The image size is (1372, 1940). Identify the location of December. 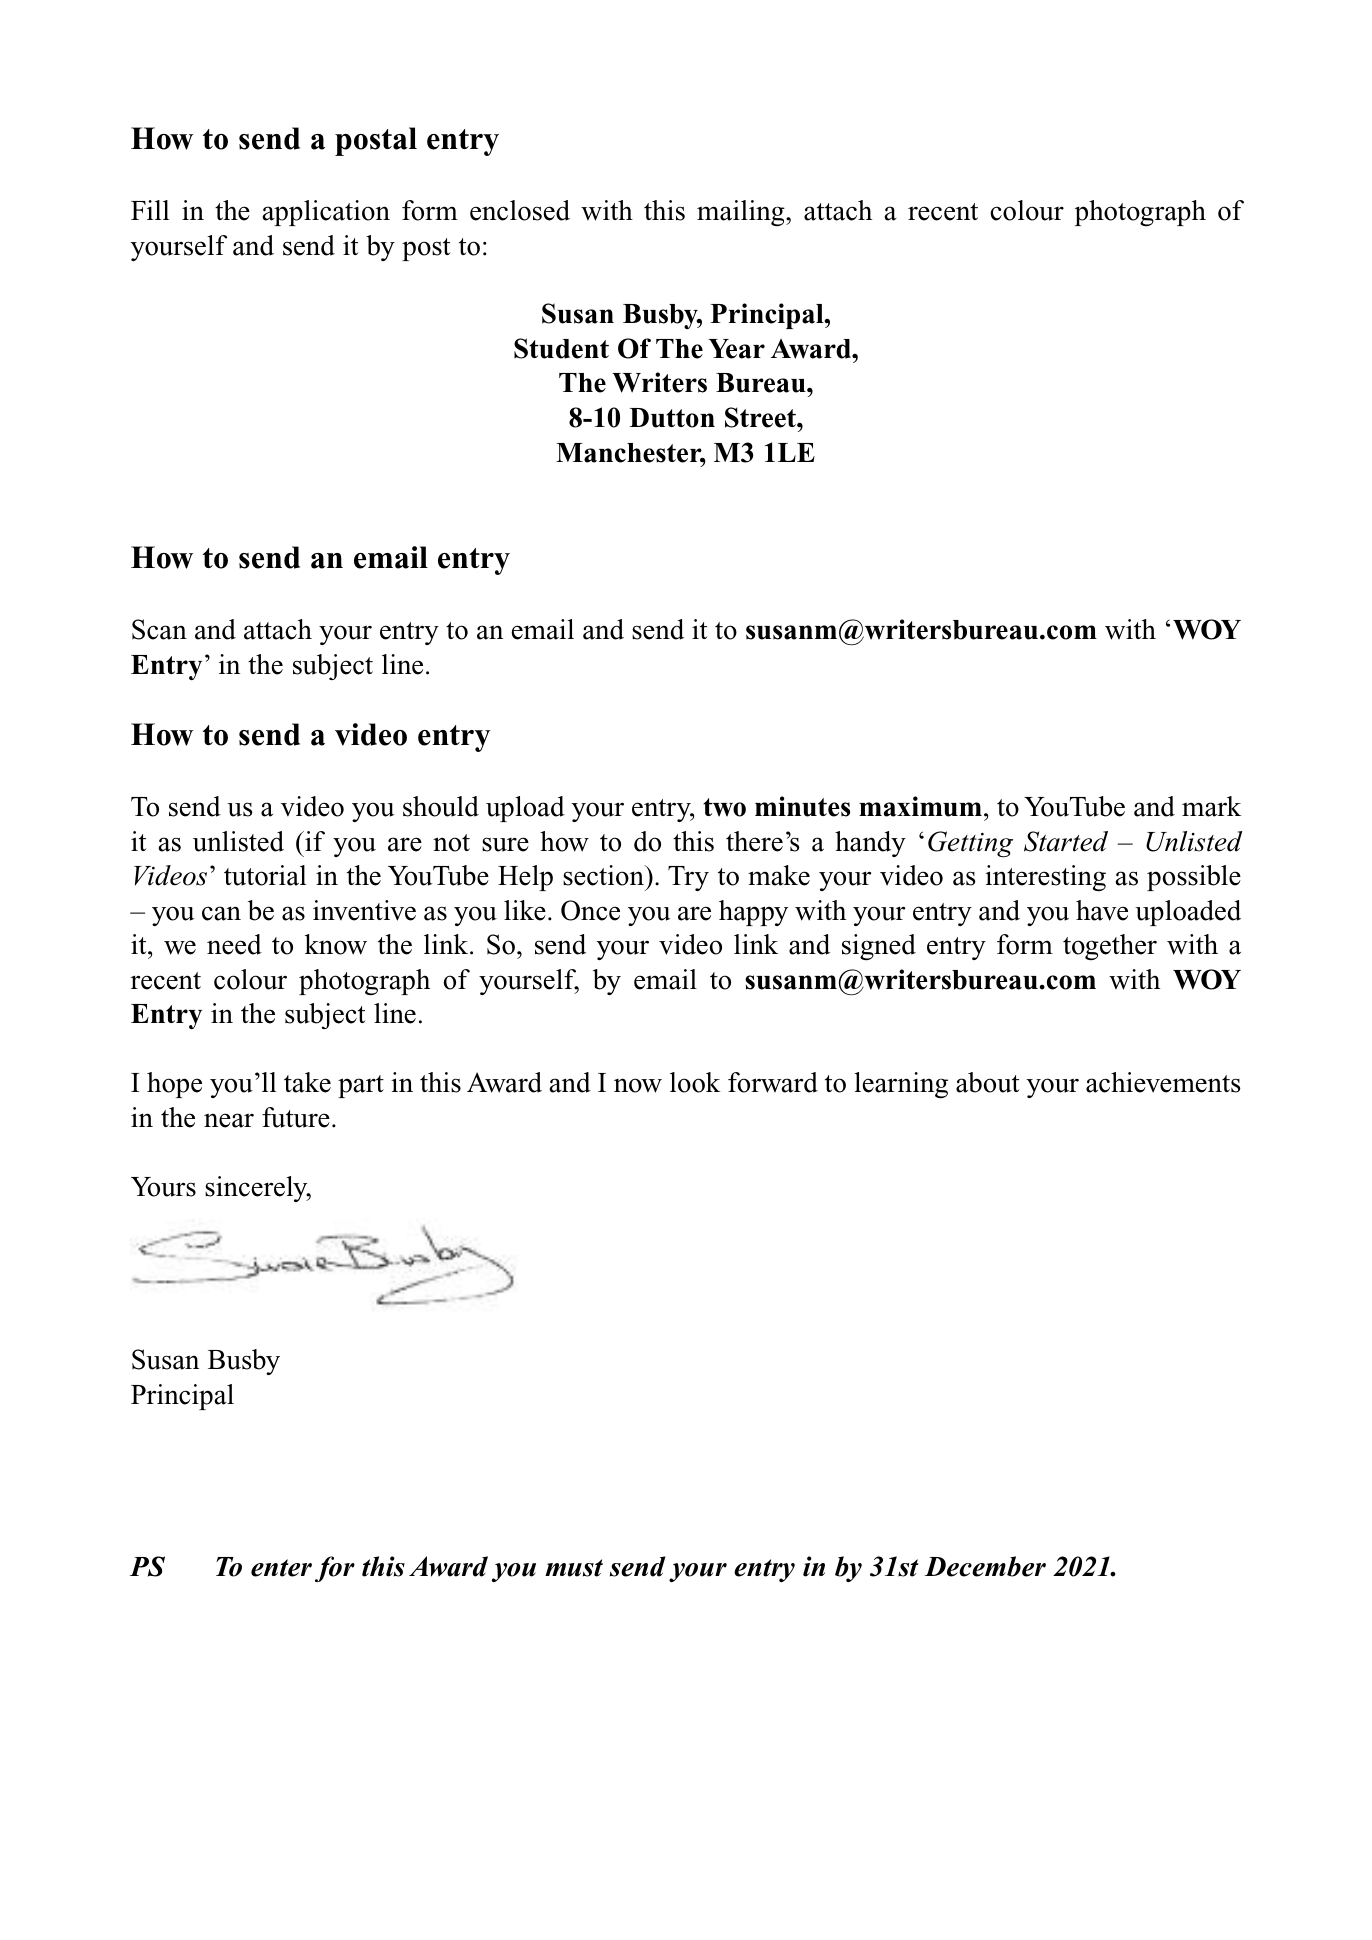
(985, 1566).
